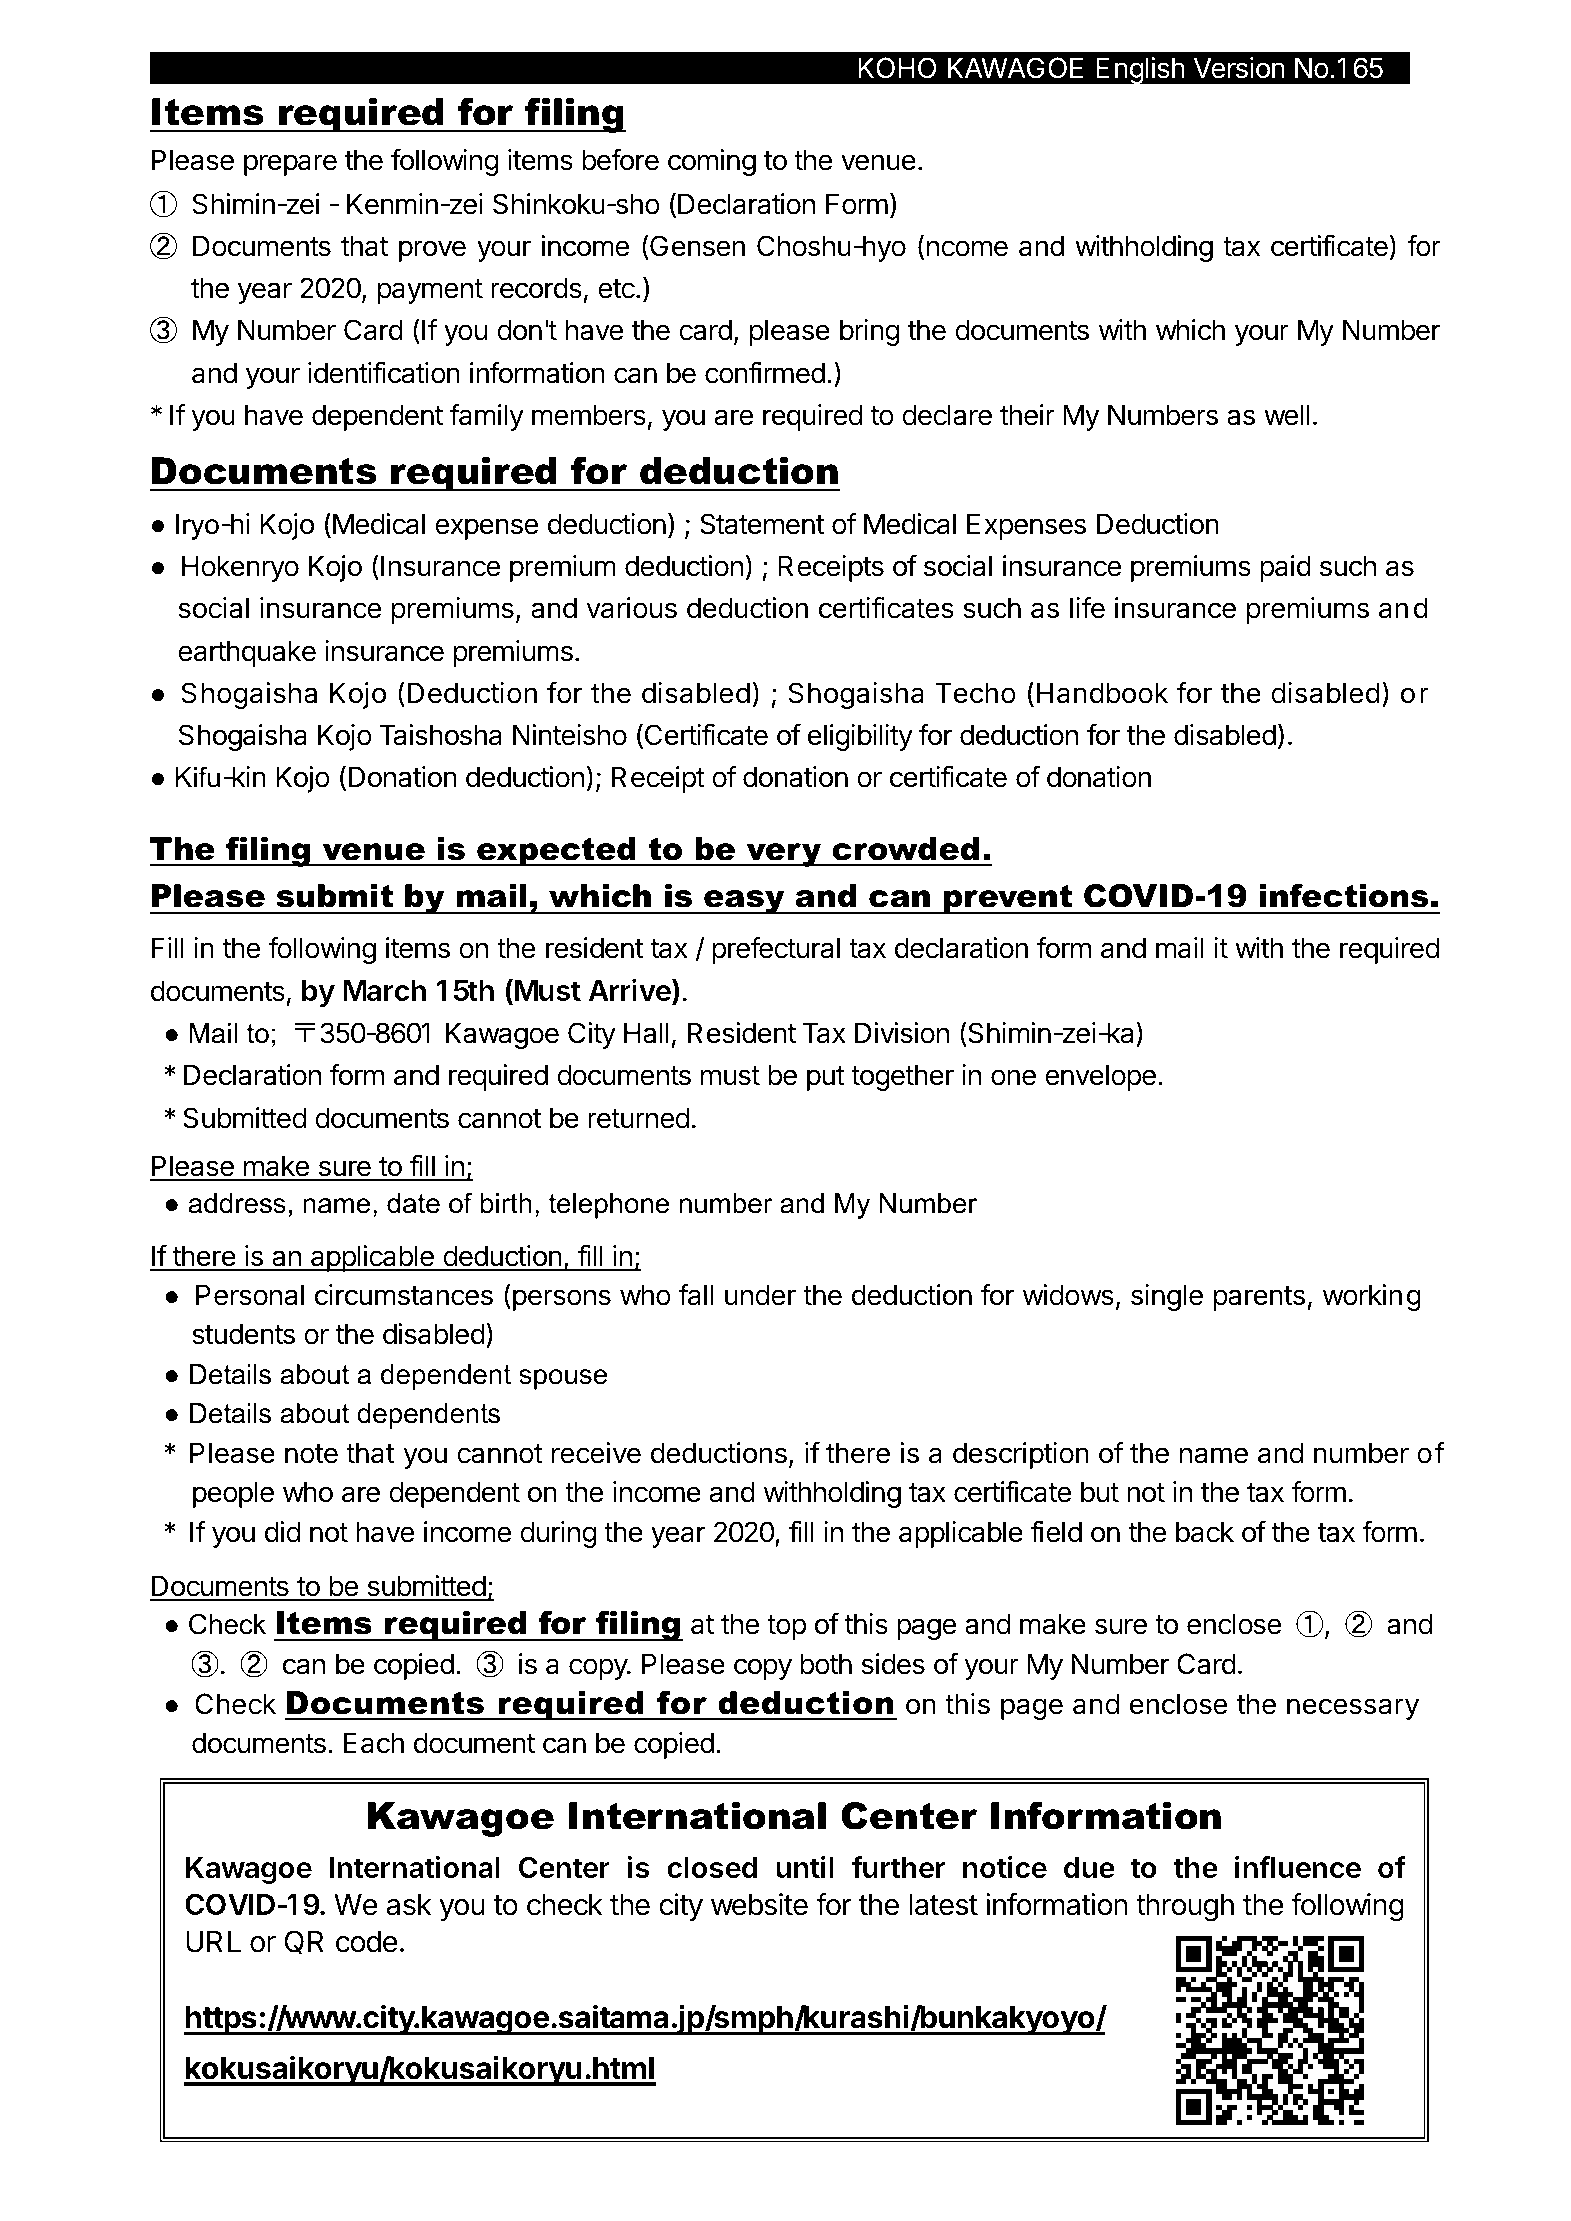 The width and height of the image is (1571, 2221). I want to click on back, so click(1205, 1532).
